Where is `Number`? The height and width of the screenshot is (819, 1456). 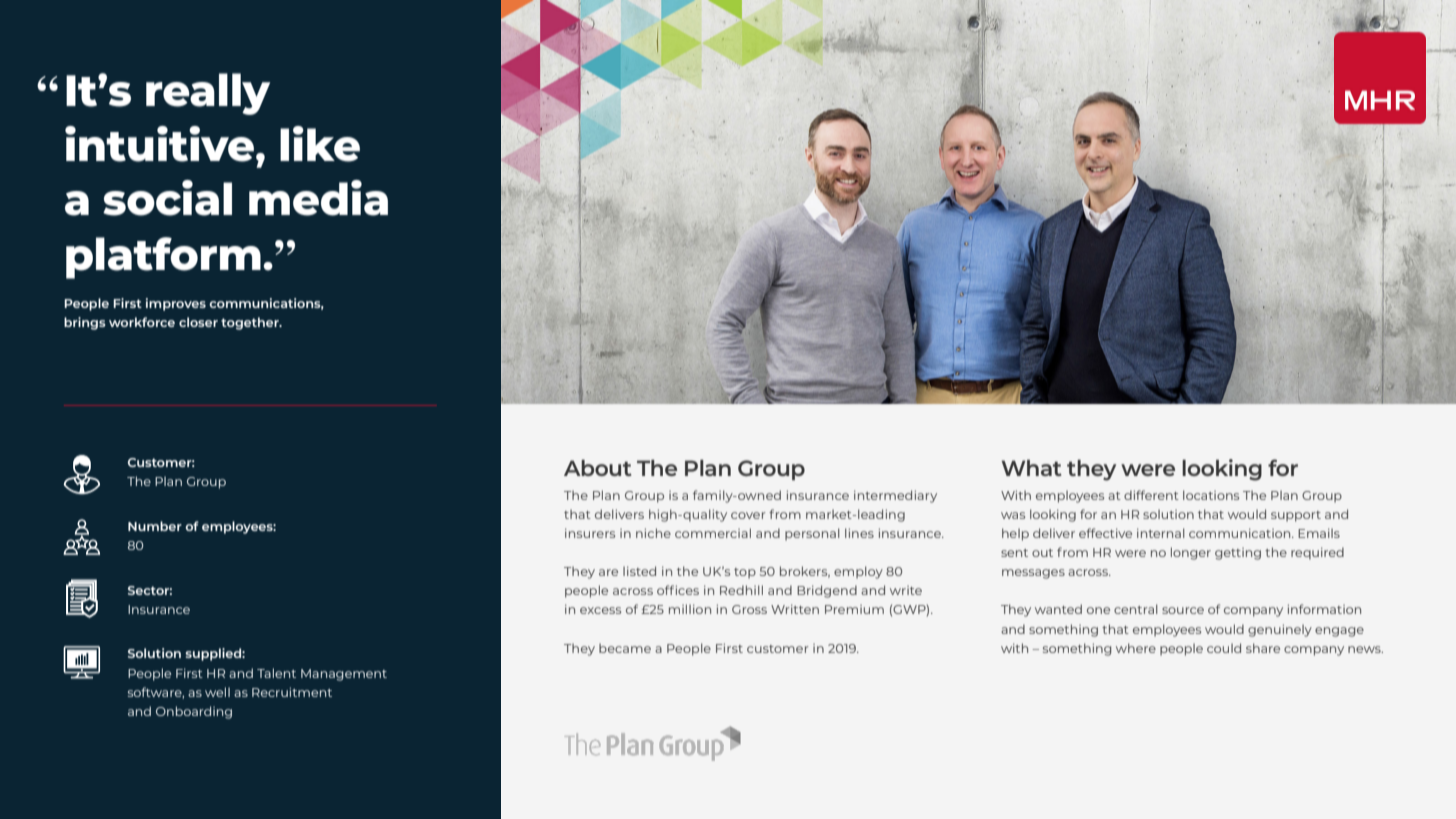 Number is located at coordinates (155, 526).
